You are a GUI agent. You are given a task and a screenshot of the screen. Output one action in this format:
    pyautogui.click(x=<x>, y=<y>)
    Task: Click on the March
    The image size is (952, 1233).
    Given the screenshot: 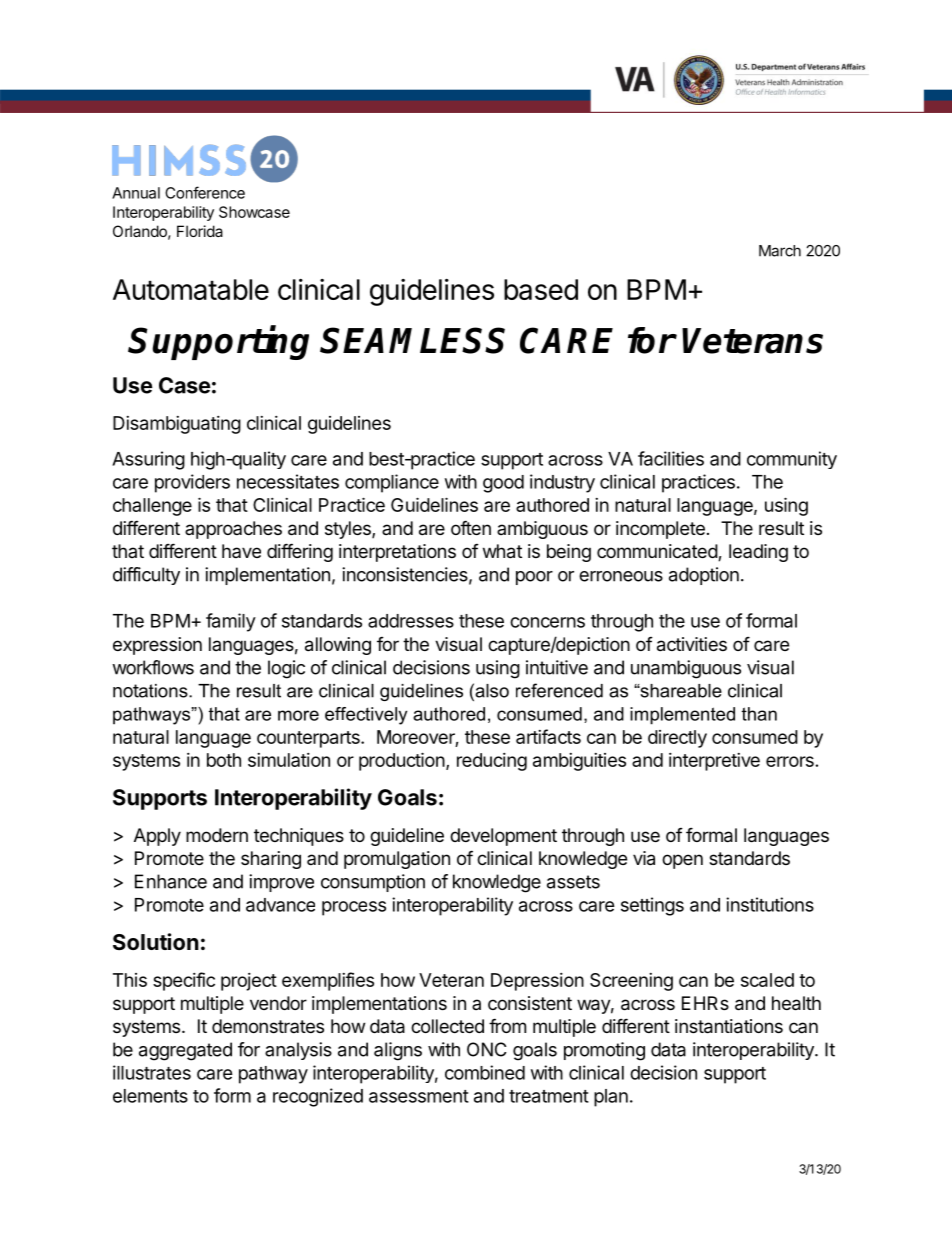 What is the action you would take?
    pyautogui.click(x=780, y=251)
